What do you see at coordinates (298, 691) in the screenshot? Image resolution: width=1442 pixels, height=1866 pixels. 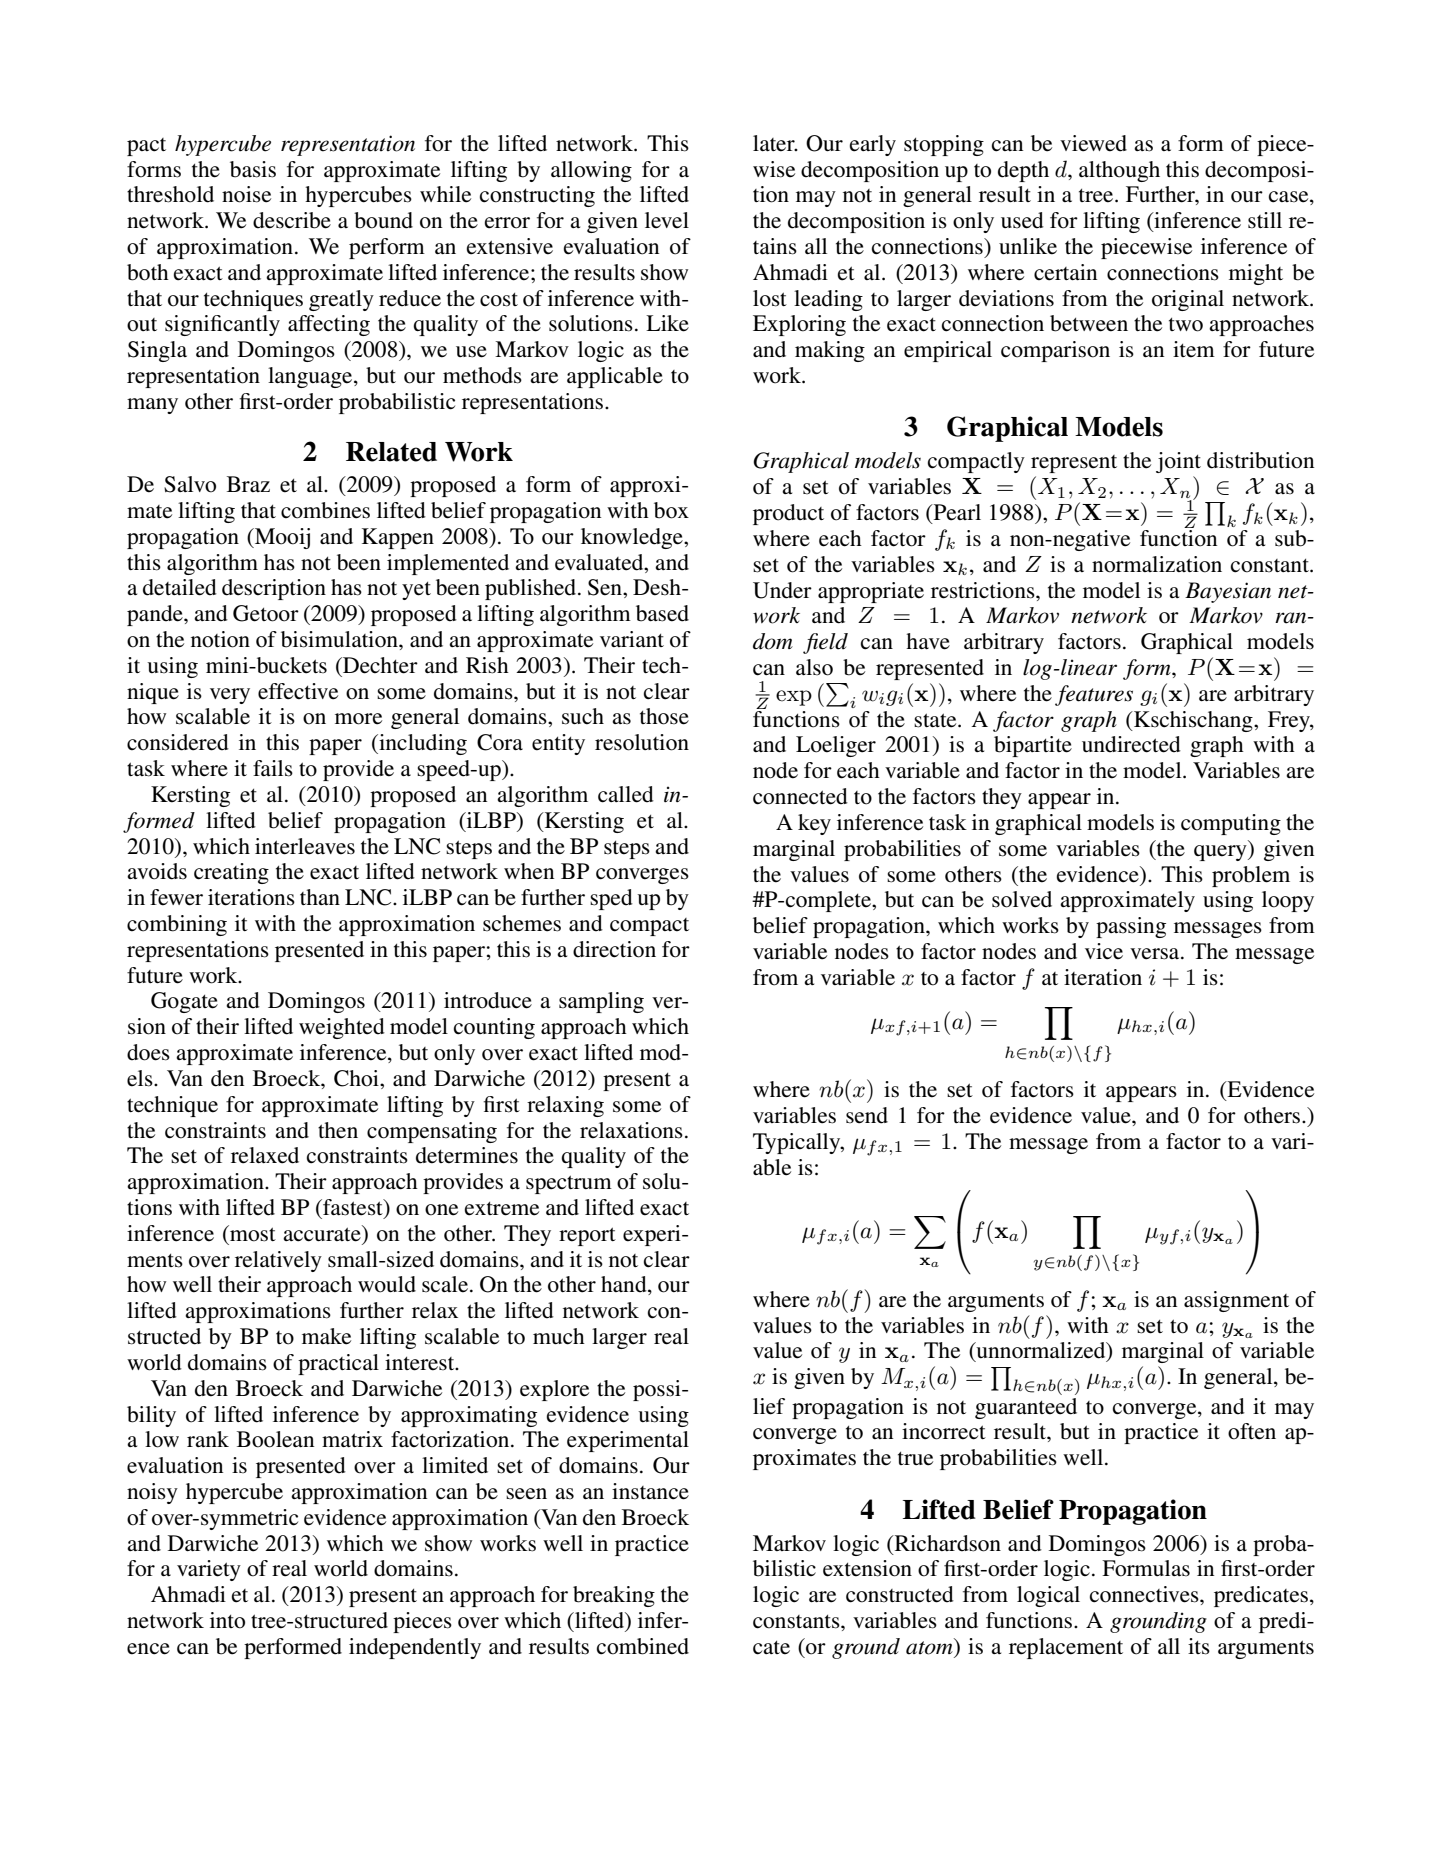 I see `effective` at bounding box center [298, 691].
